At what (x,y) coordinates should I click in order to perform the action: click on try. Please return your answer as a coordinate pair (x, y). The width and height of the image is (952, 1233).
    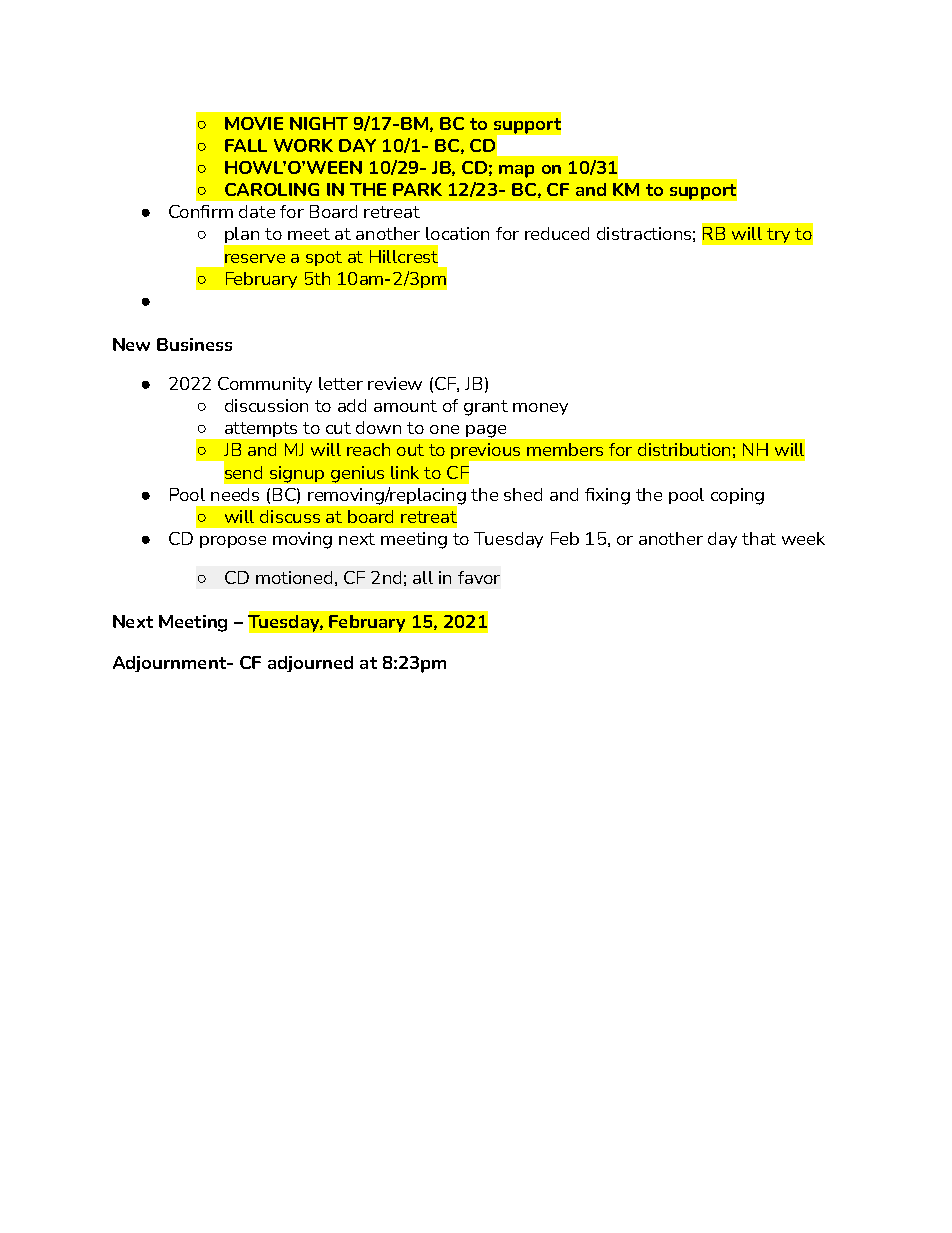
    Looking at the image, I should click on (778, 235).
